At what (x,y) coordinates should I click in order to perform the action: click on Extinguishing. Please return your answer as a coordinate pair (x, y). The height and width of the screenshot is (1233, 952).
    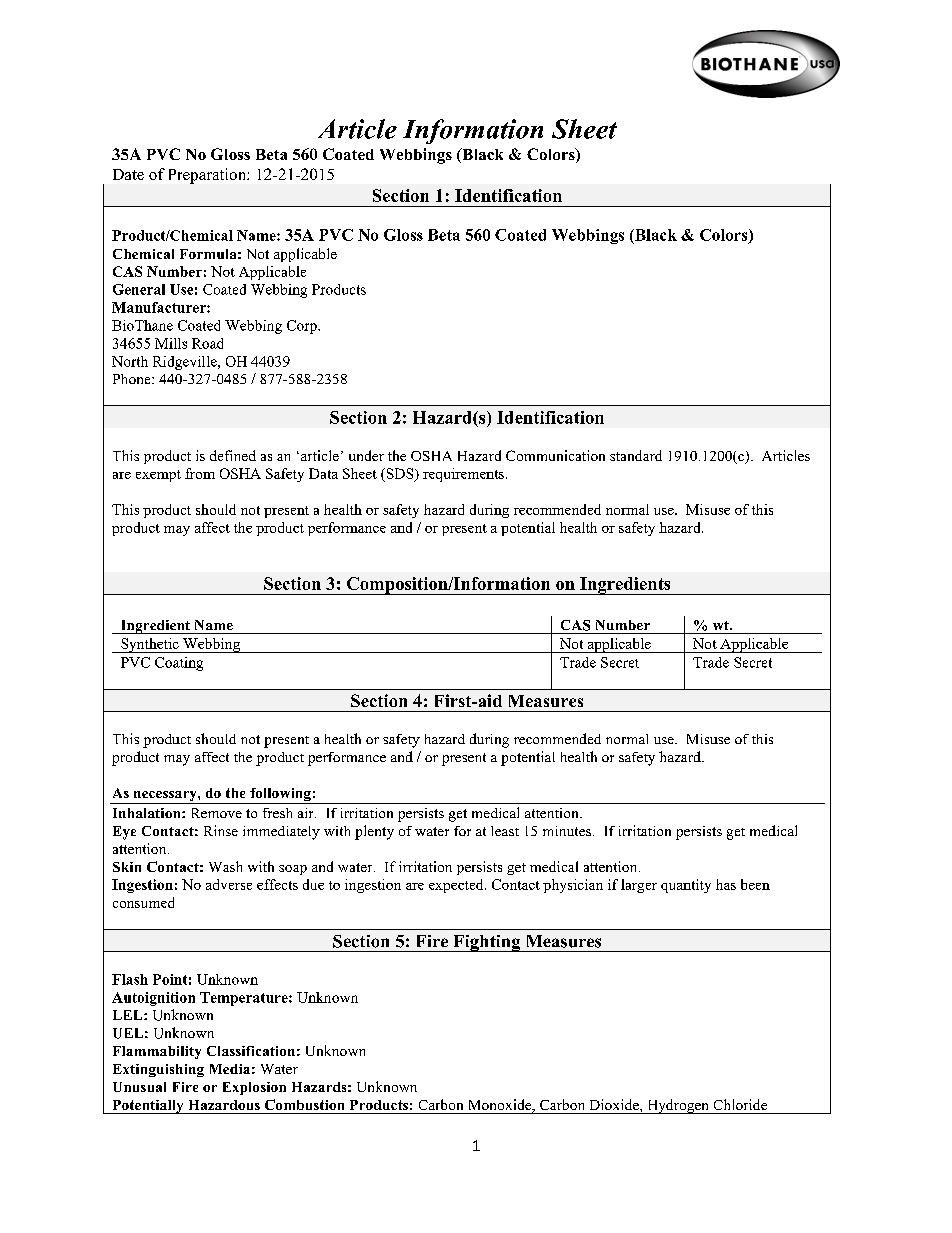
    Looking at the image, I should click on (158, 1070).
